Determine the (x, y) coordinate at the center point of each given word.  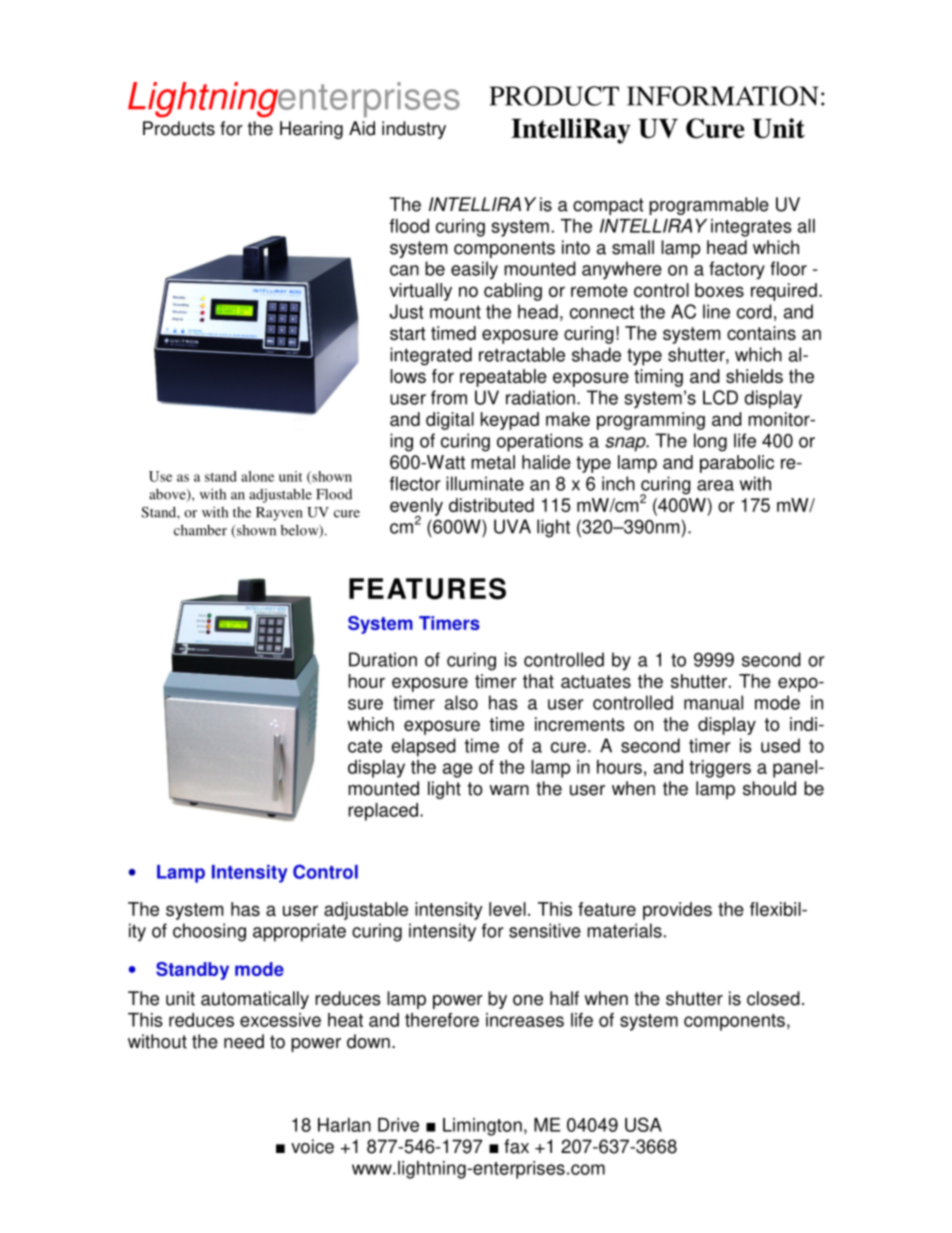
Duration (383, 659)
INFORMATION (723, 96)
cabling (513, 292)
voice (312, 1146)
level (507, 909)
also (461, 702)
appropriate (299, 932)
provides (677, 911)
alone (257, 476)
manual (713, 702)
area (715, 485)
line (716, 311)
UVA (512, 526)
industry (414, 130)
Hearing (311, 130)
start (408, 333)
